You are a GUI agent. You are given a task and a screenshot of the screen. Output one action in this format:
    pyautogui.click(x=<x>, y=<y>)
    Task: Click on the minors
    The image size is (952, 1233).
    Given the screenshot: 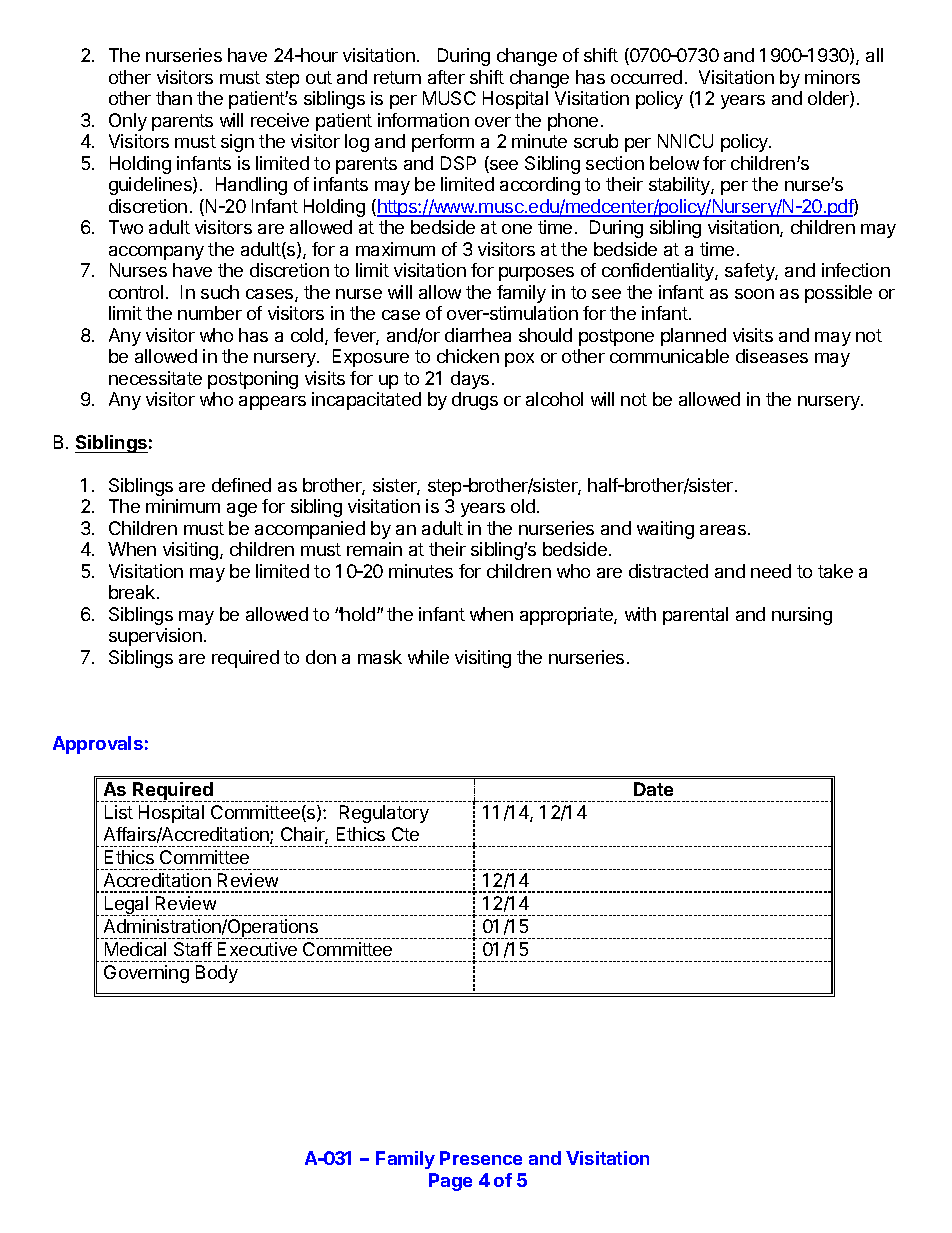 What is the action you would take?
    pyautogui.click(x=832, y=77)
